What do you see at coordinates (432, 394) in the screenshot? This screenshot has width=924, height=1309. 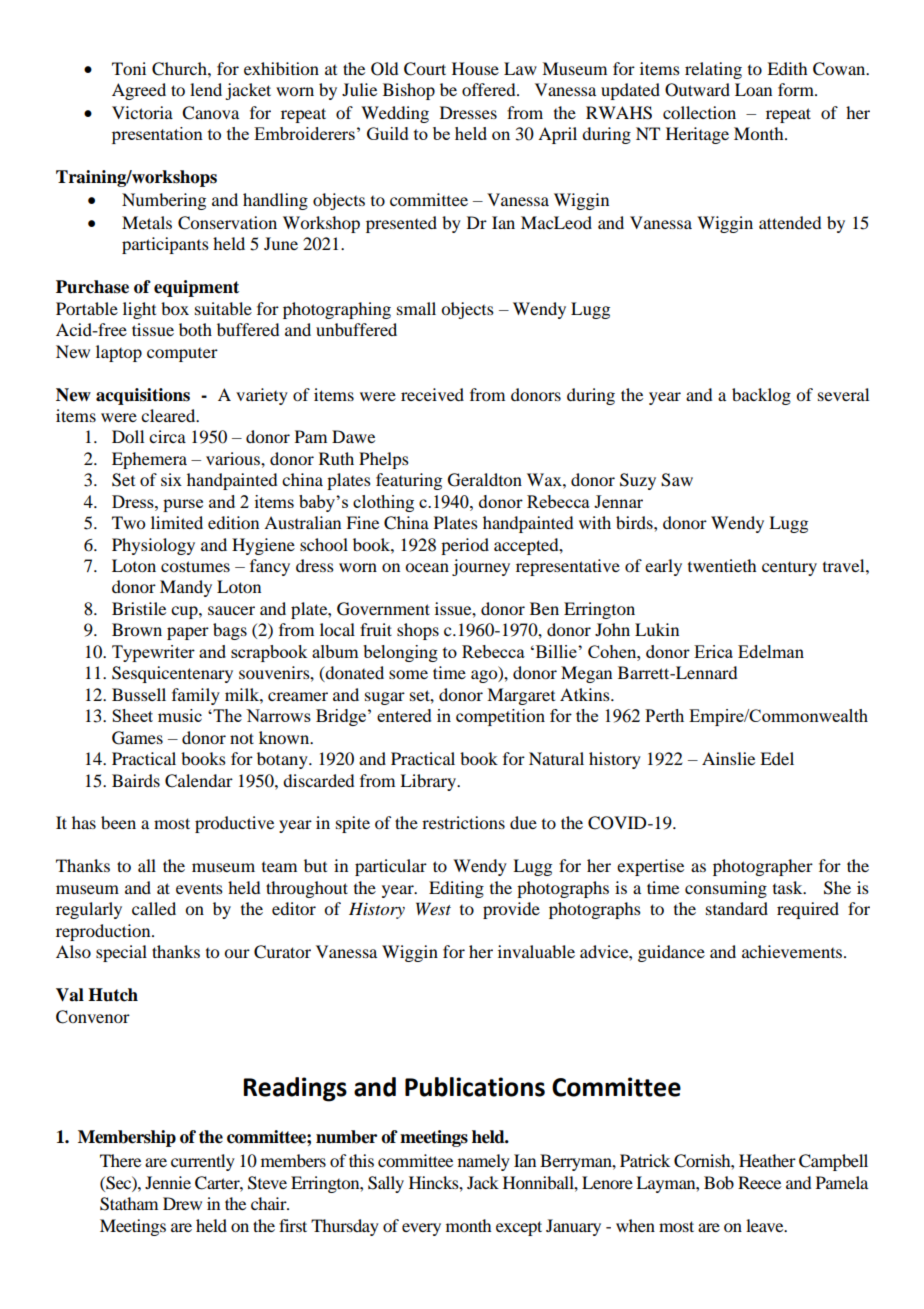 I see `received` at bounding box center [432, 394].
